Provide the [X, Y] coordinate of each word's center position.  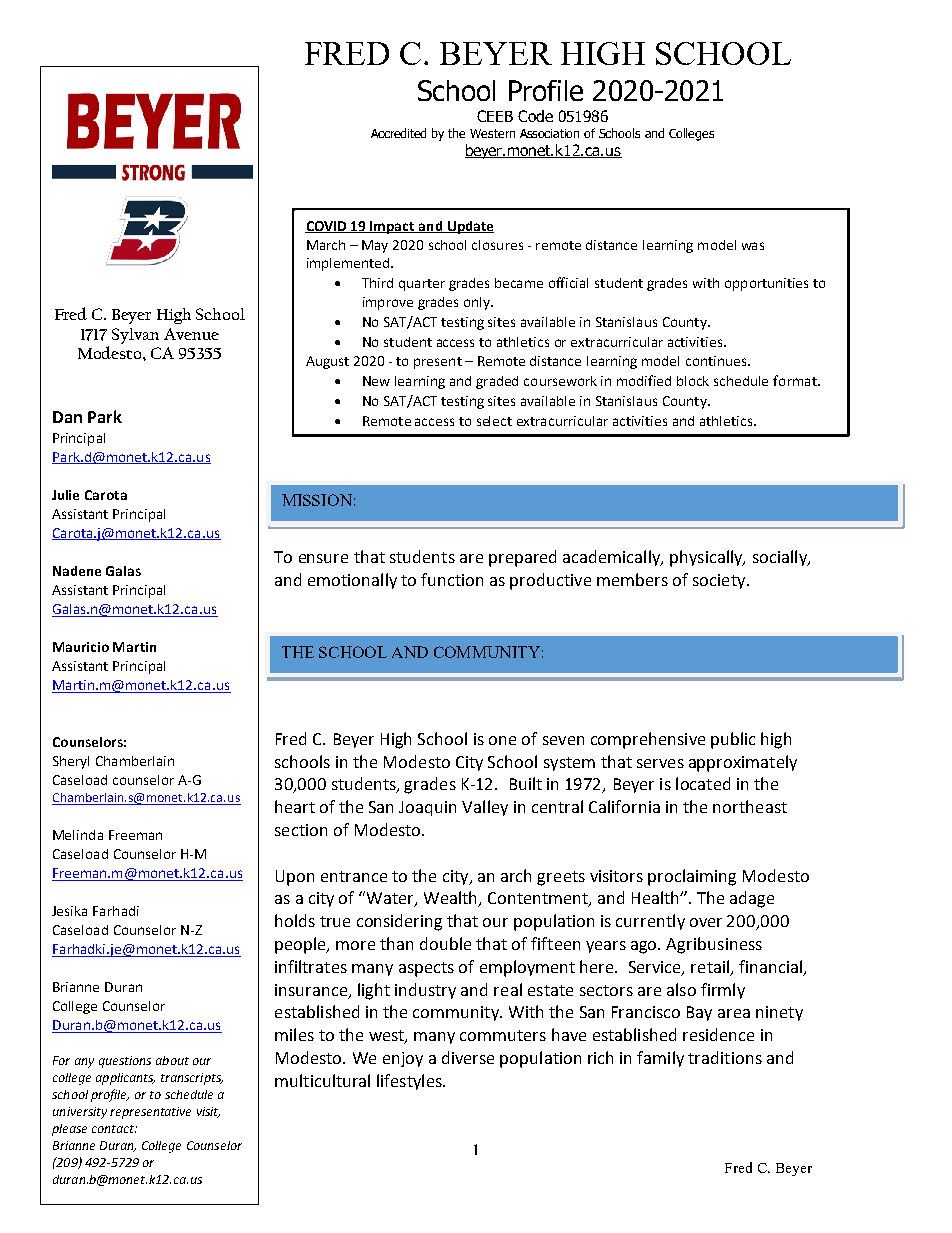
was [753, 246]
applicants [125, 1079]
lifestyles [410, 1082]
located [703, 783]
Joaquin [427, 808]
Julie [65, 495]
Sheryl [71, 762]
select [494, 421]
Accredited [398, 133]
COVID [327, 227]
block [693, 381]
